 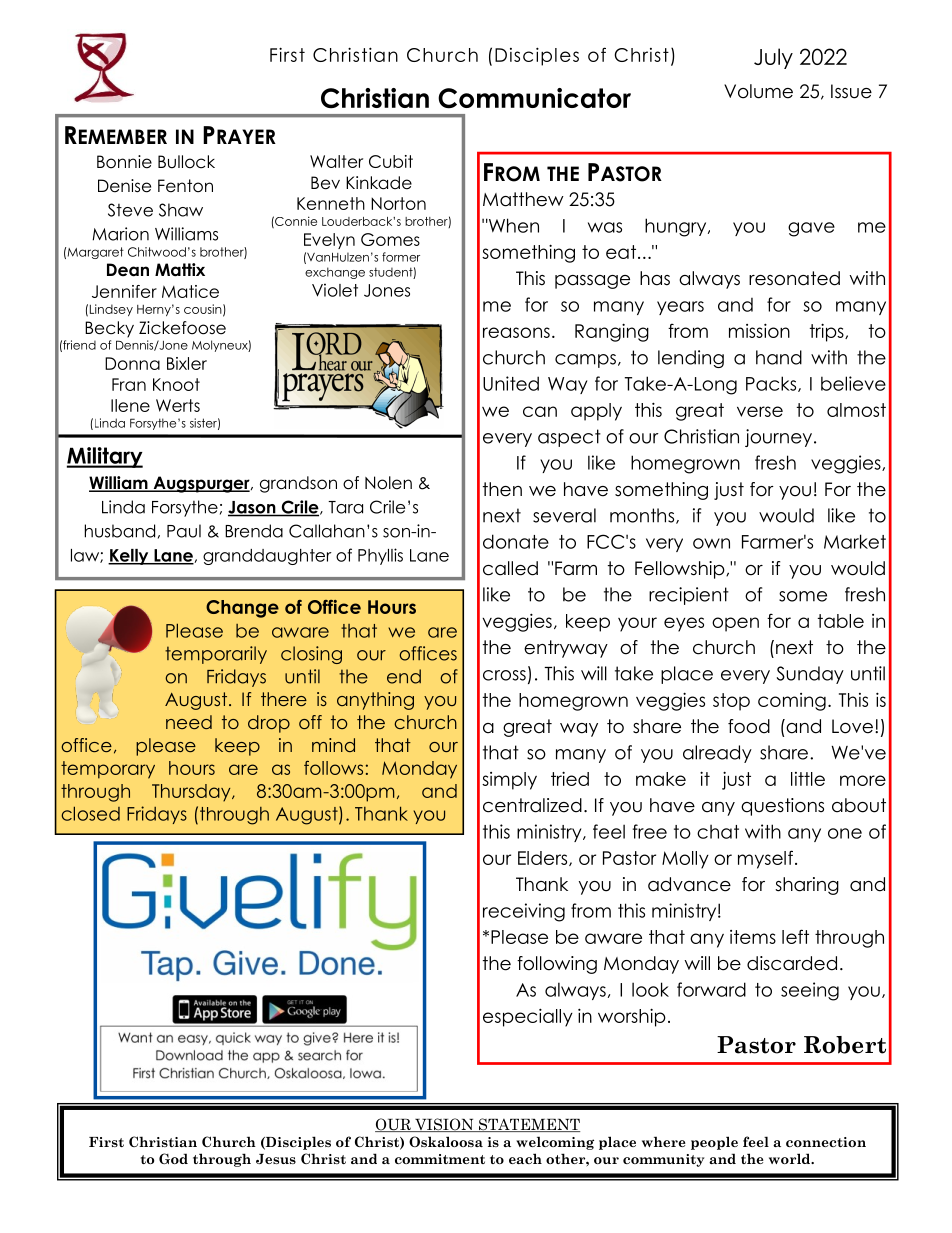 I want to click on hand, so click(x=779, y=357).
